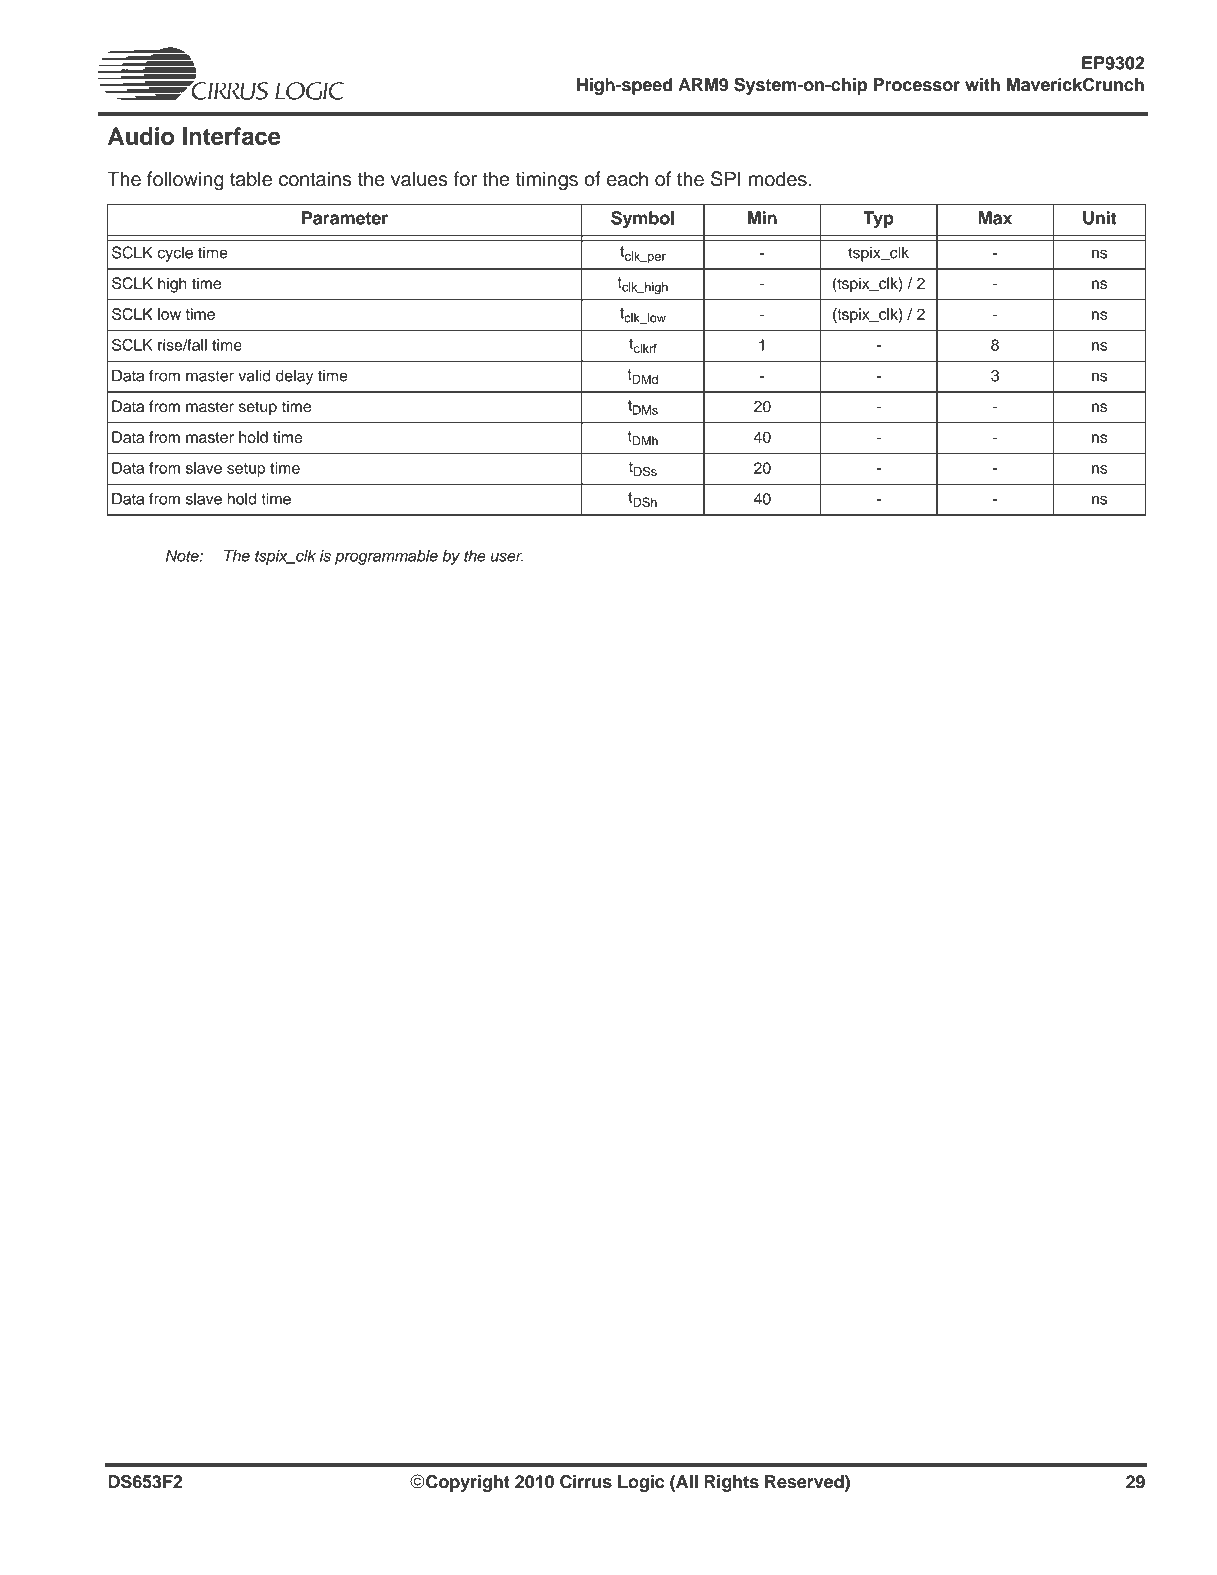 This document has height=1575, width=1217. I want to click on Note, so click(183, 556).
